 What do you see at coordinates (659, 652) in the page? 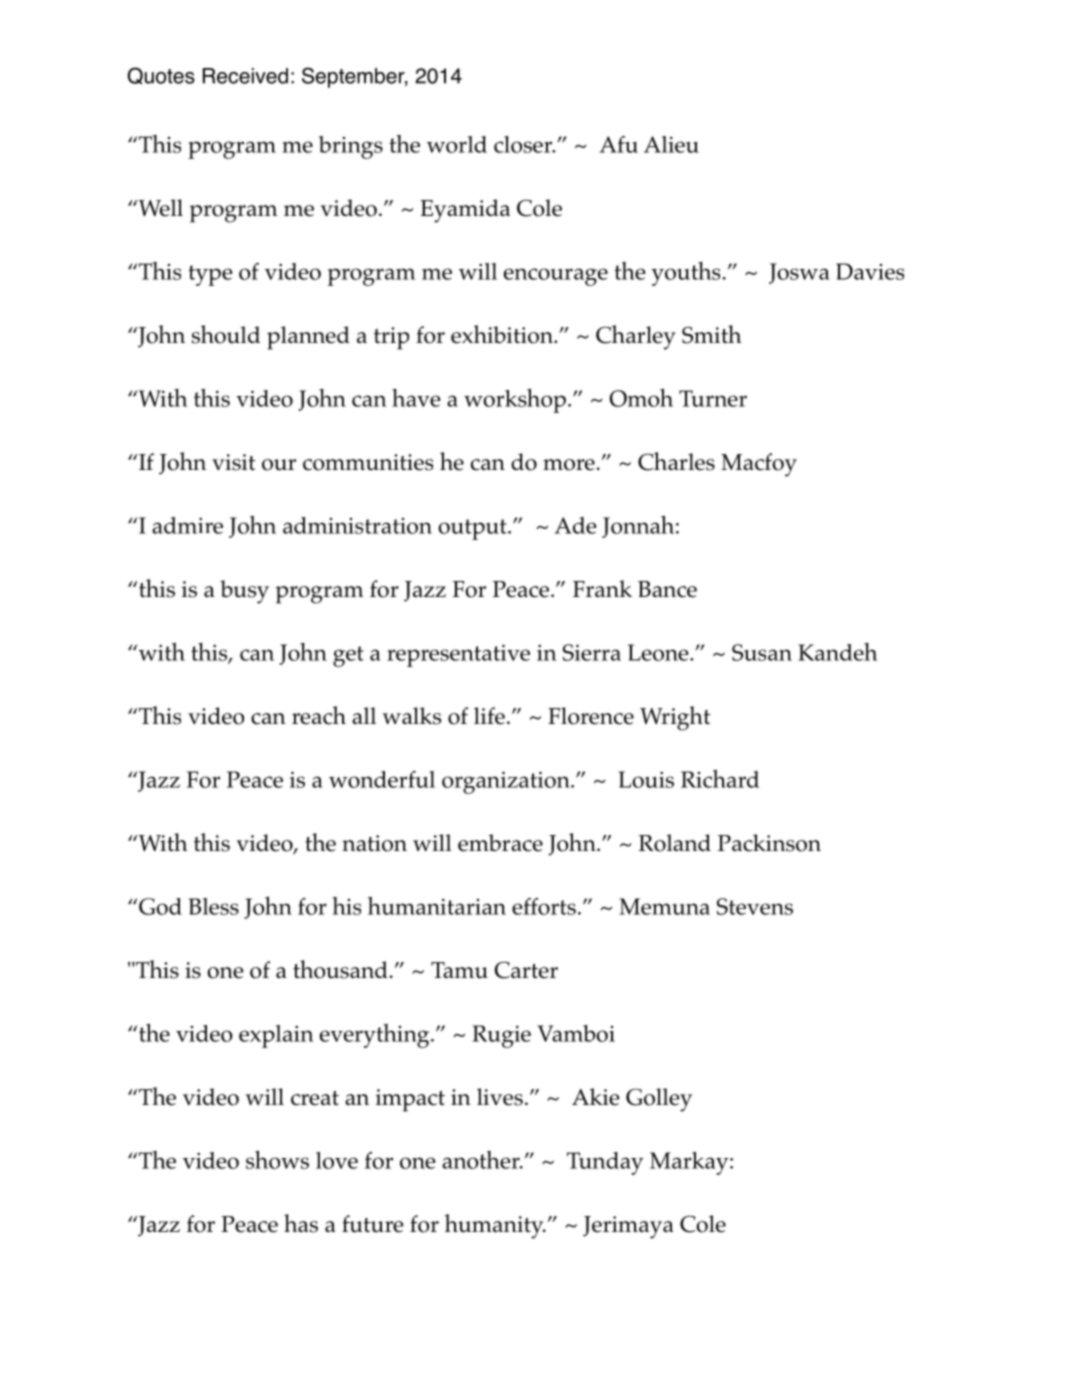
I see `Leone` at bounding box center [659, 652].
